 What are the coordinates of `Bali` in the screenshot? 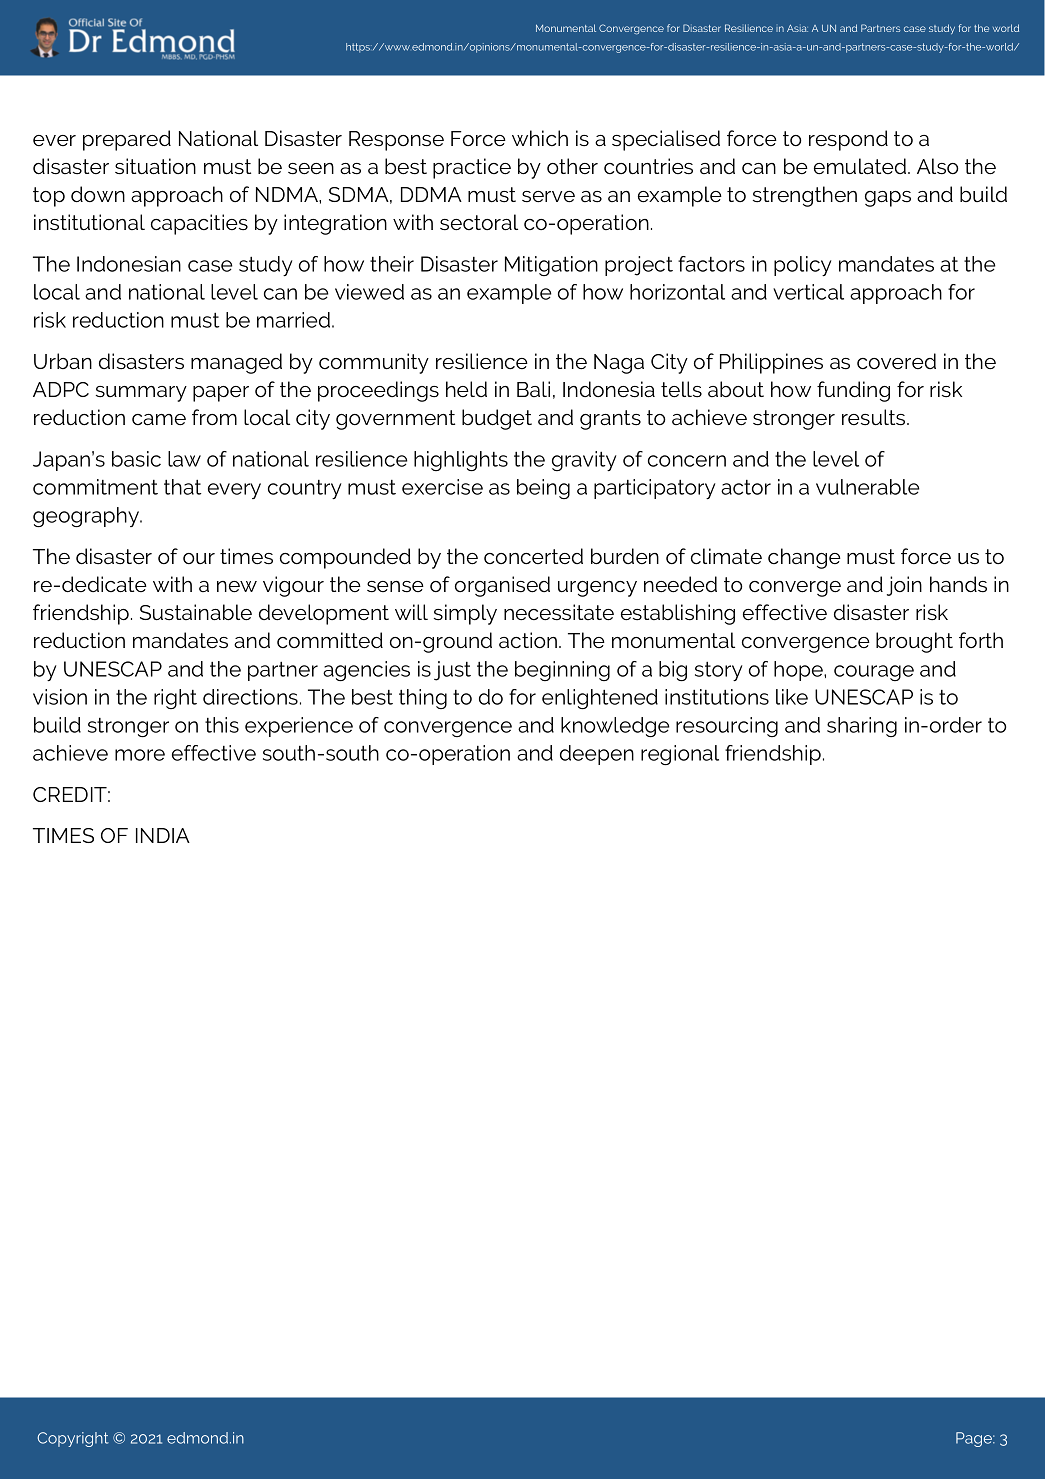 It's located at (533, 389).
